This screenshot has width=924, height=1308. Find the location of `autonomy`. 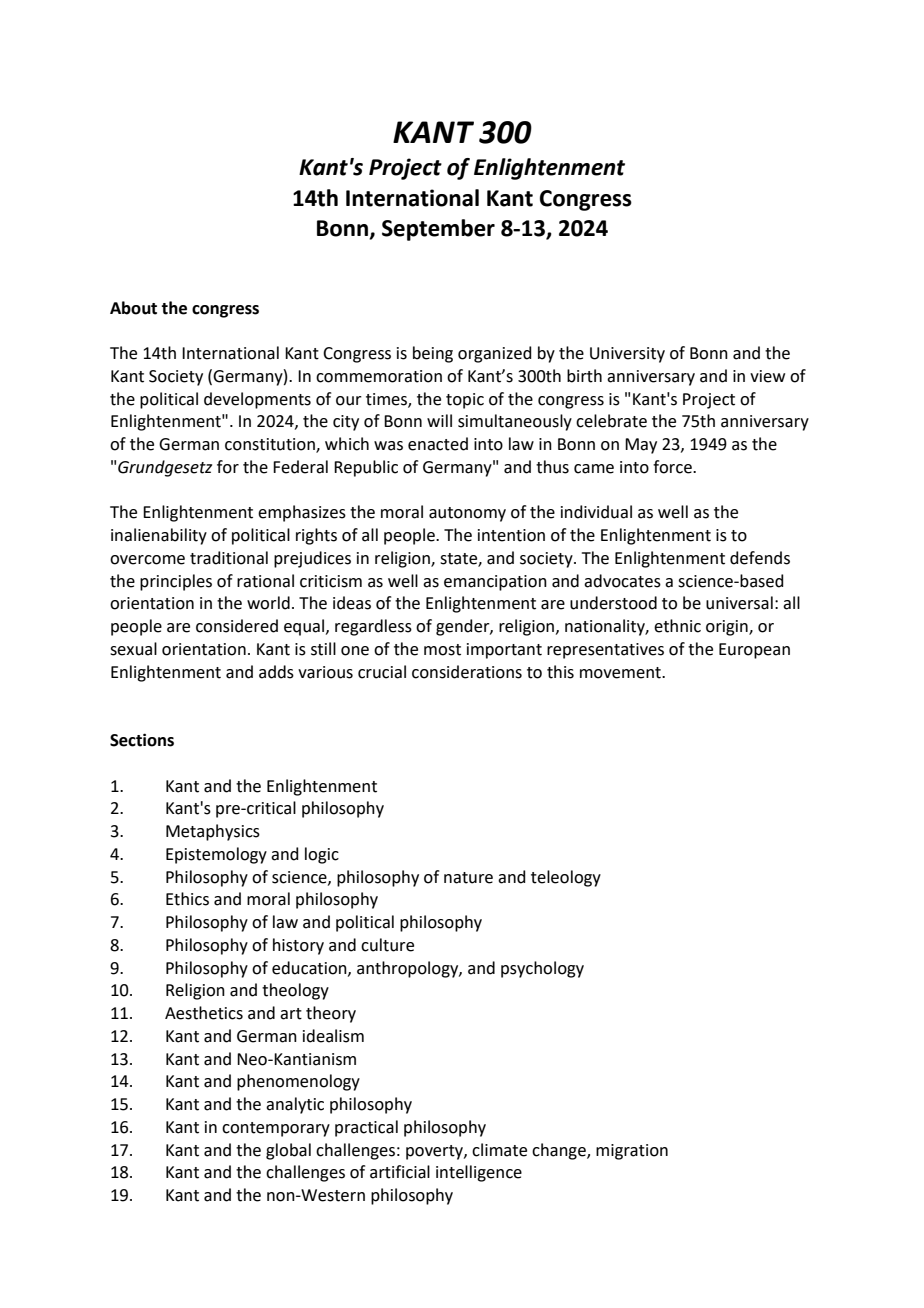

autonomy is located at coordinates (467, 514).
